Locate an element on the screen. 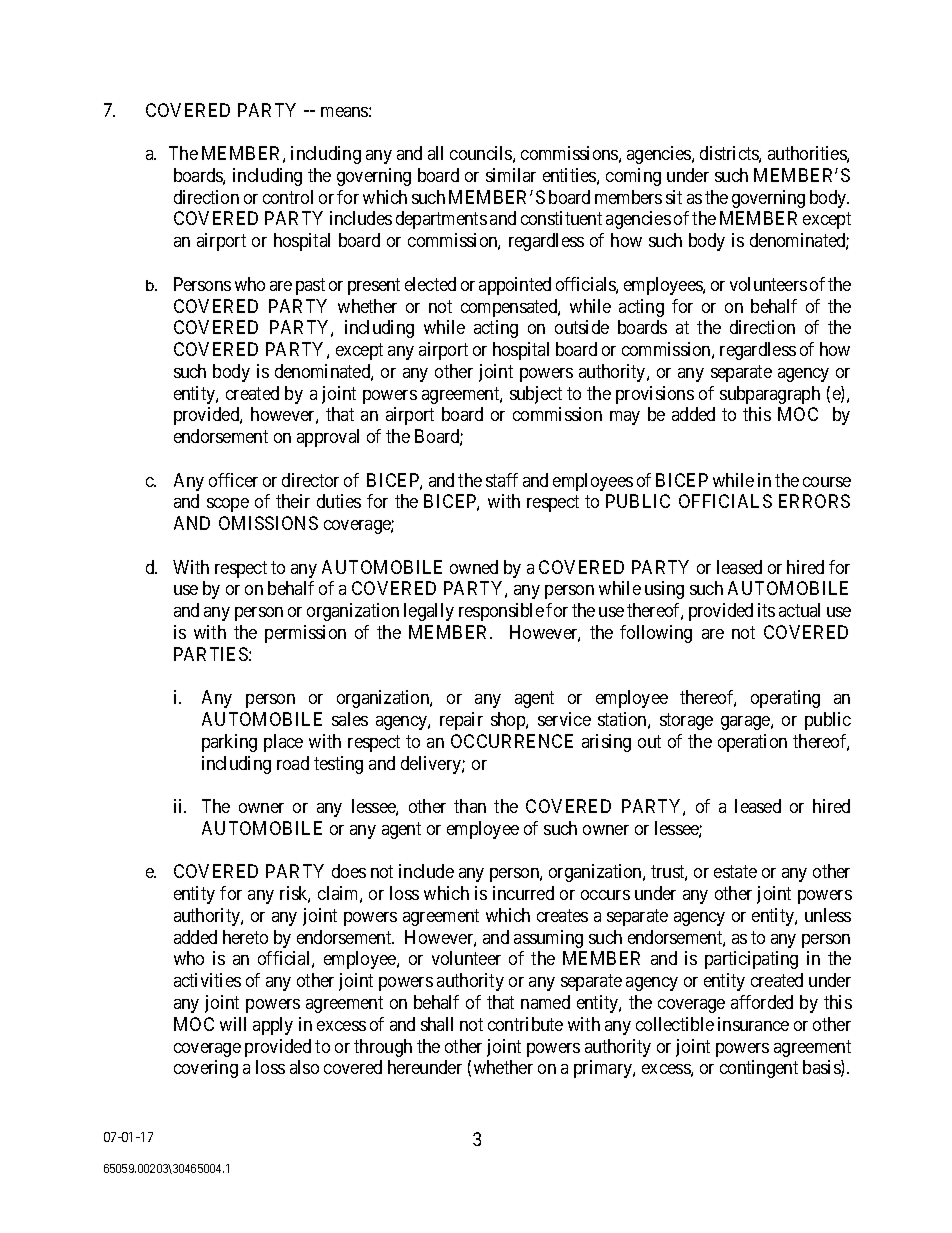 The height and width of the screenshot is (1233, 952). estate is located at coordinates (735, 872).
